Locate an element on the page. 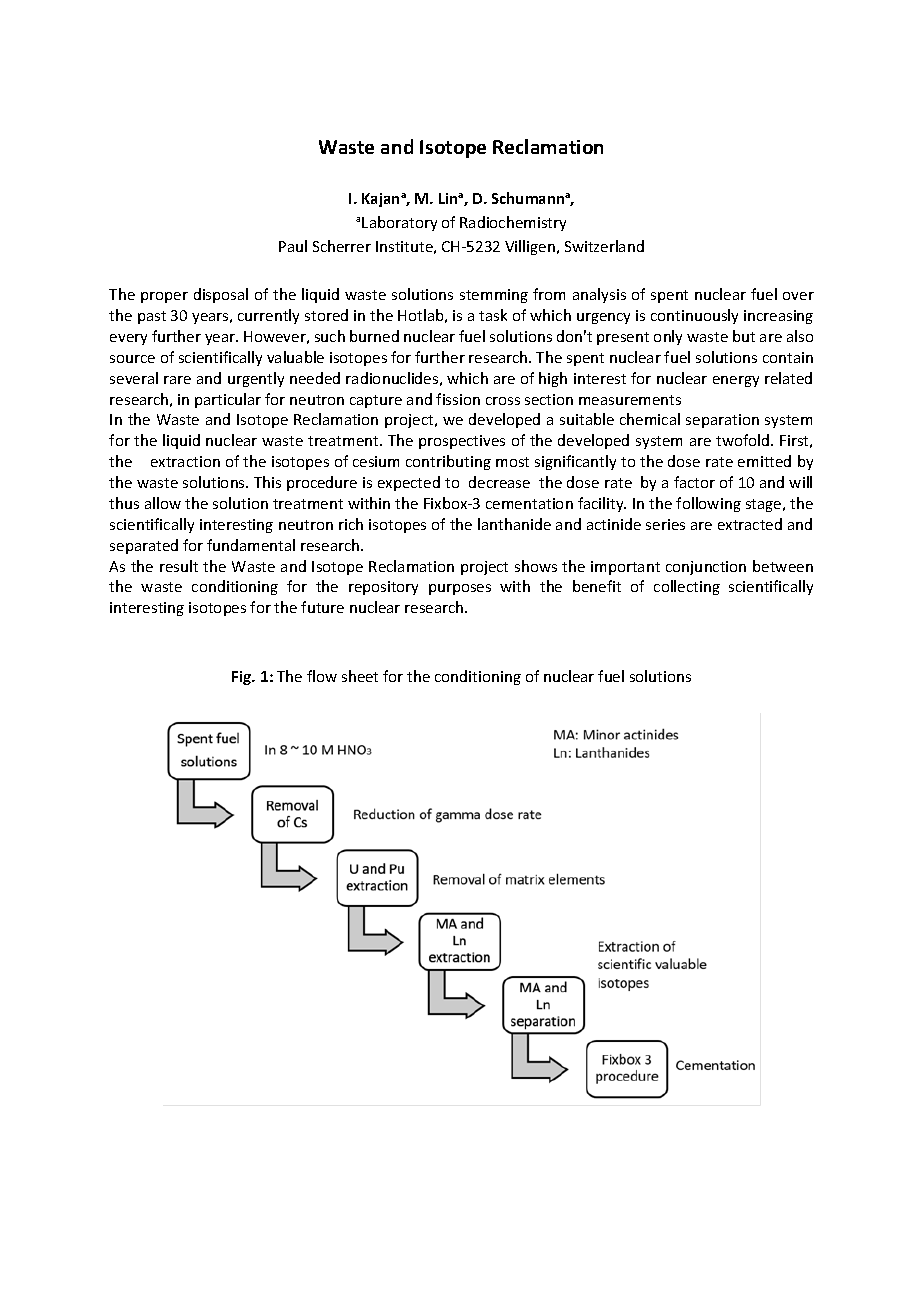 The width and height of the page is (924, 1308). separation is located at coordinates (722, 421).
